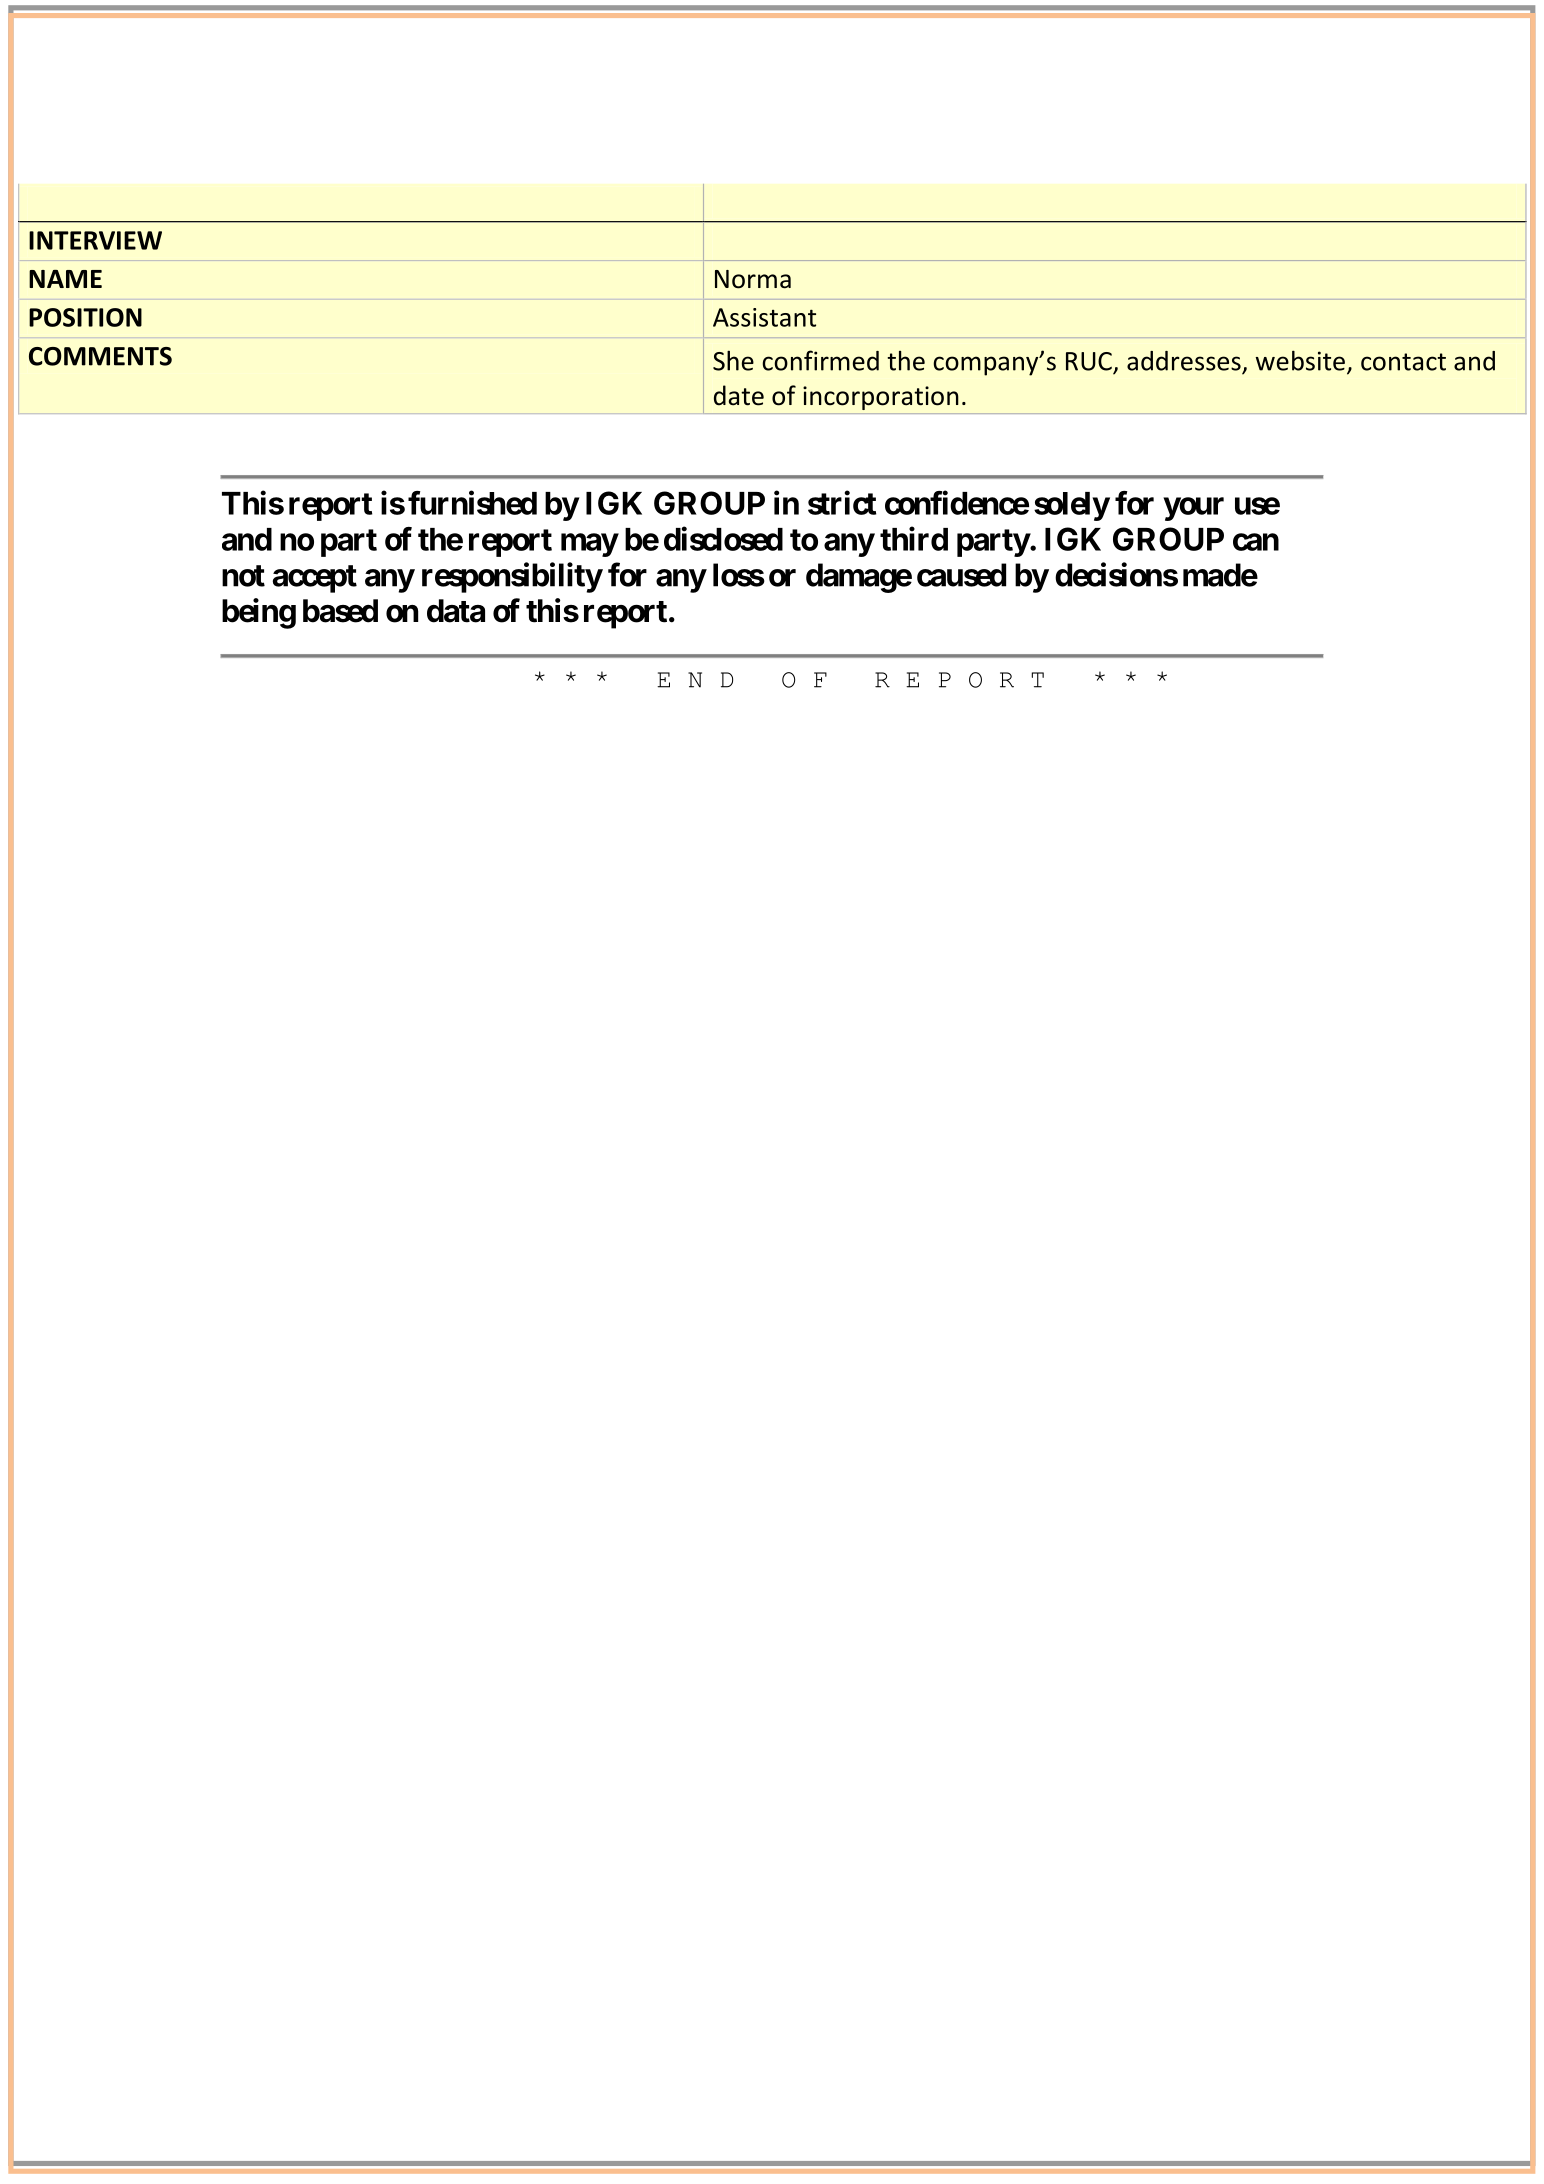 This page has height=2184, width=1544. Describe the element at coordinates (881, 398) in the page. I see `incorporation` at that location.
